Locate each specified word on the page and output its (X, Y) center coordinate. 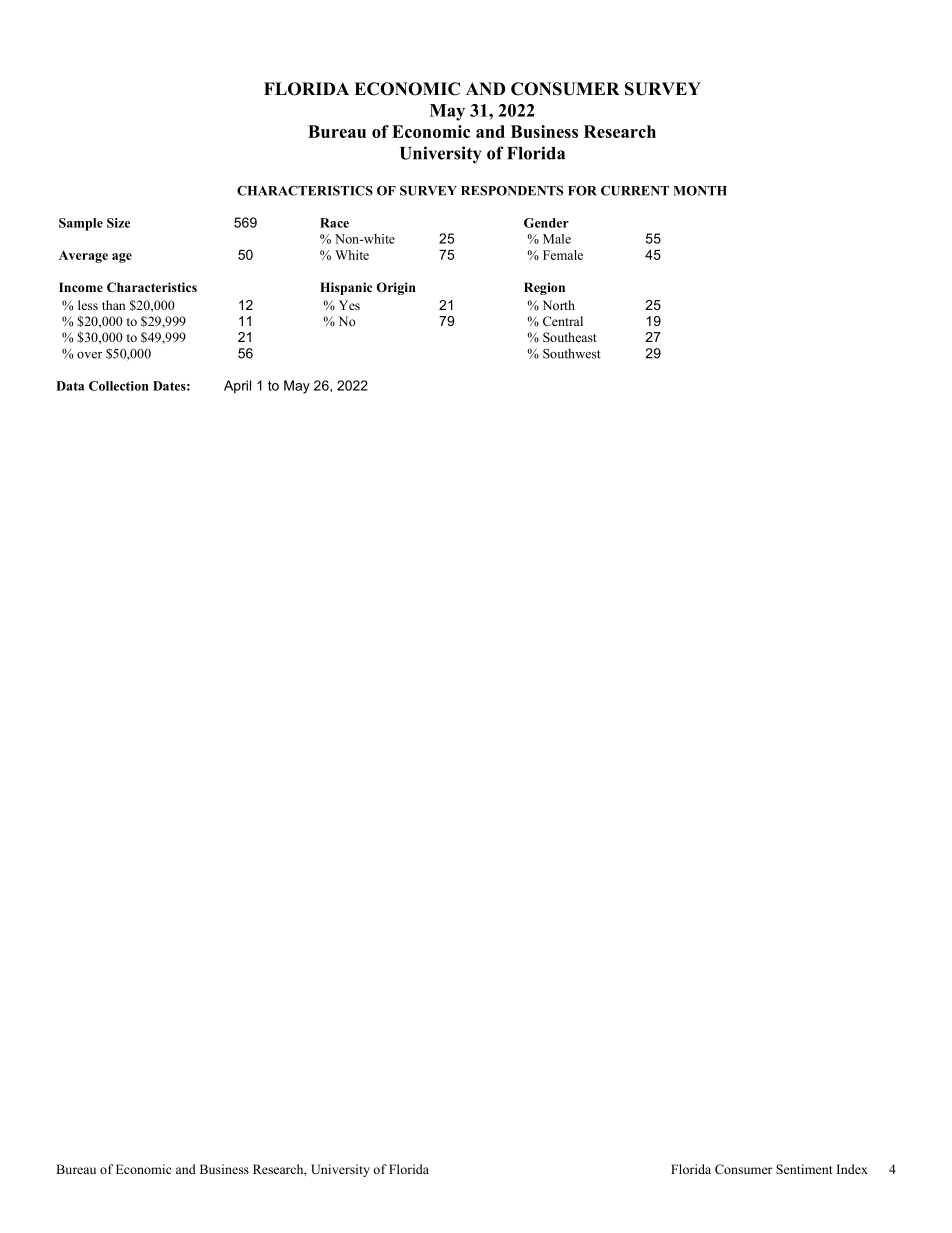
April (237, 387)
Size (118, 223)
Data (70, 386)
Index (852, 1169)
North (559, 305)
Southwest (572, 353)
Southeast (570, 337)
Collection (119, 386)
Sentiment (804, 1169)
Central (563, 321)
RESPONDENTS (512, 190)
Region (544, 288)
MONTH (700, 191)
